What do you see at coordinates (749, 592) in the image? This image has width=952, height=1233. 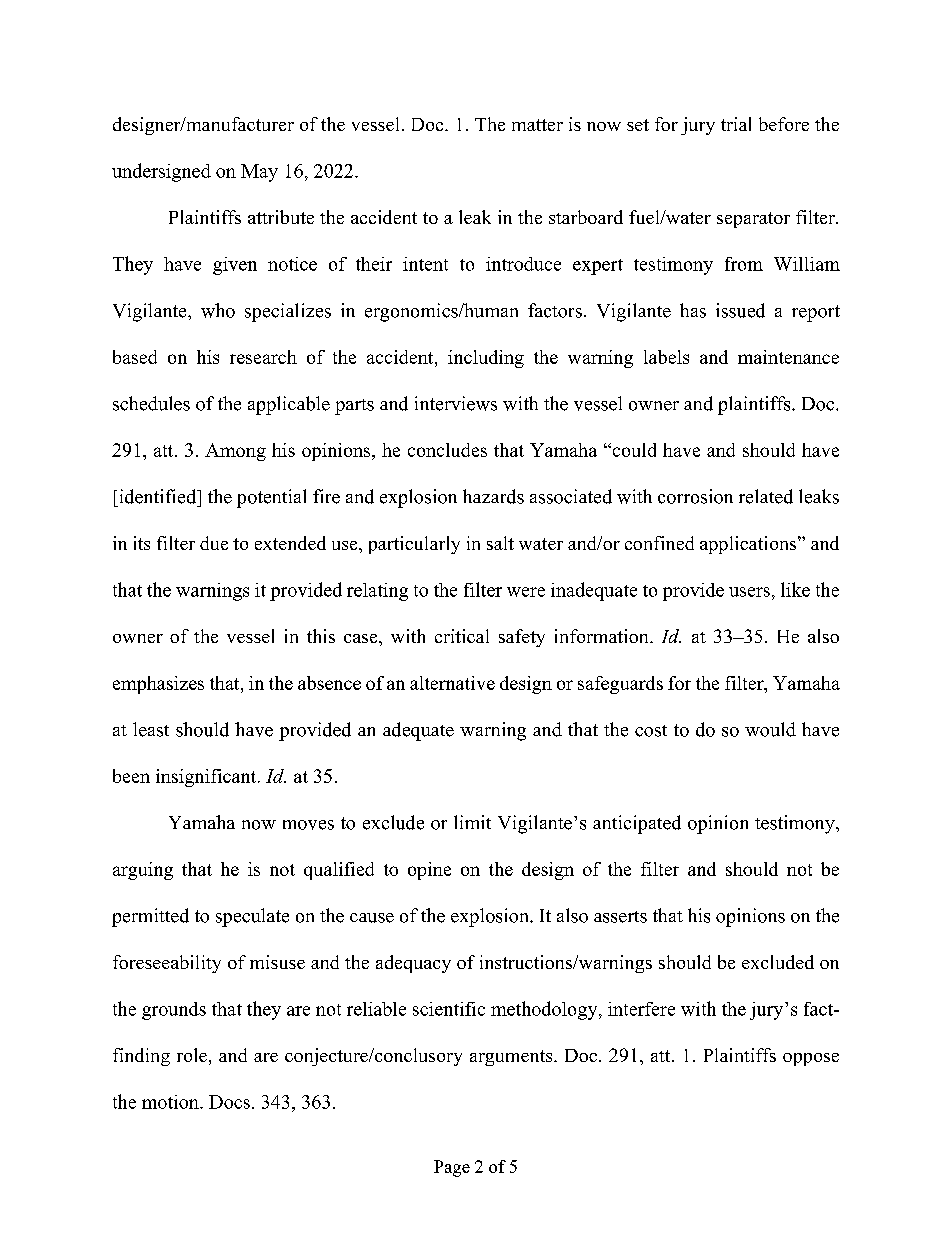 I see `users` at bounding box center [749, 592].
